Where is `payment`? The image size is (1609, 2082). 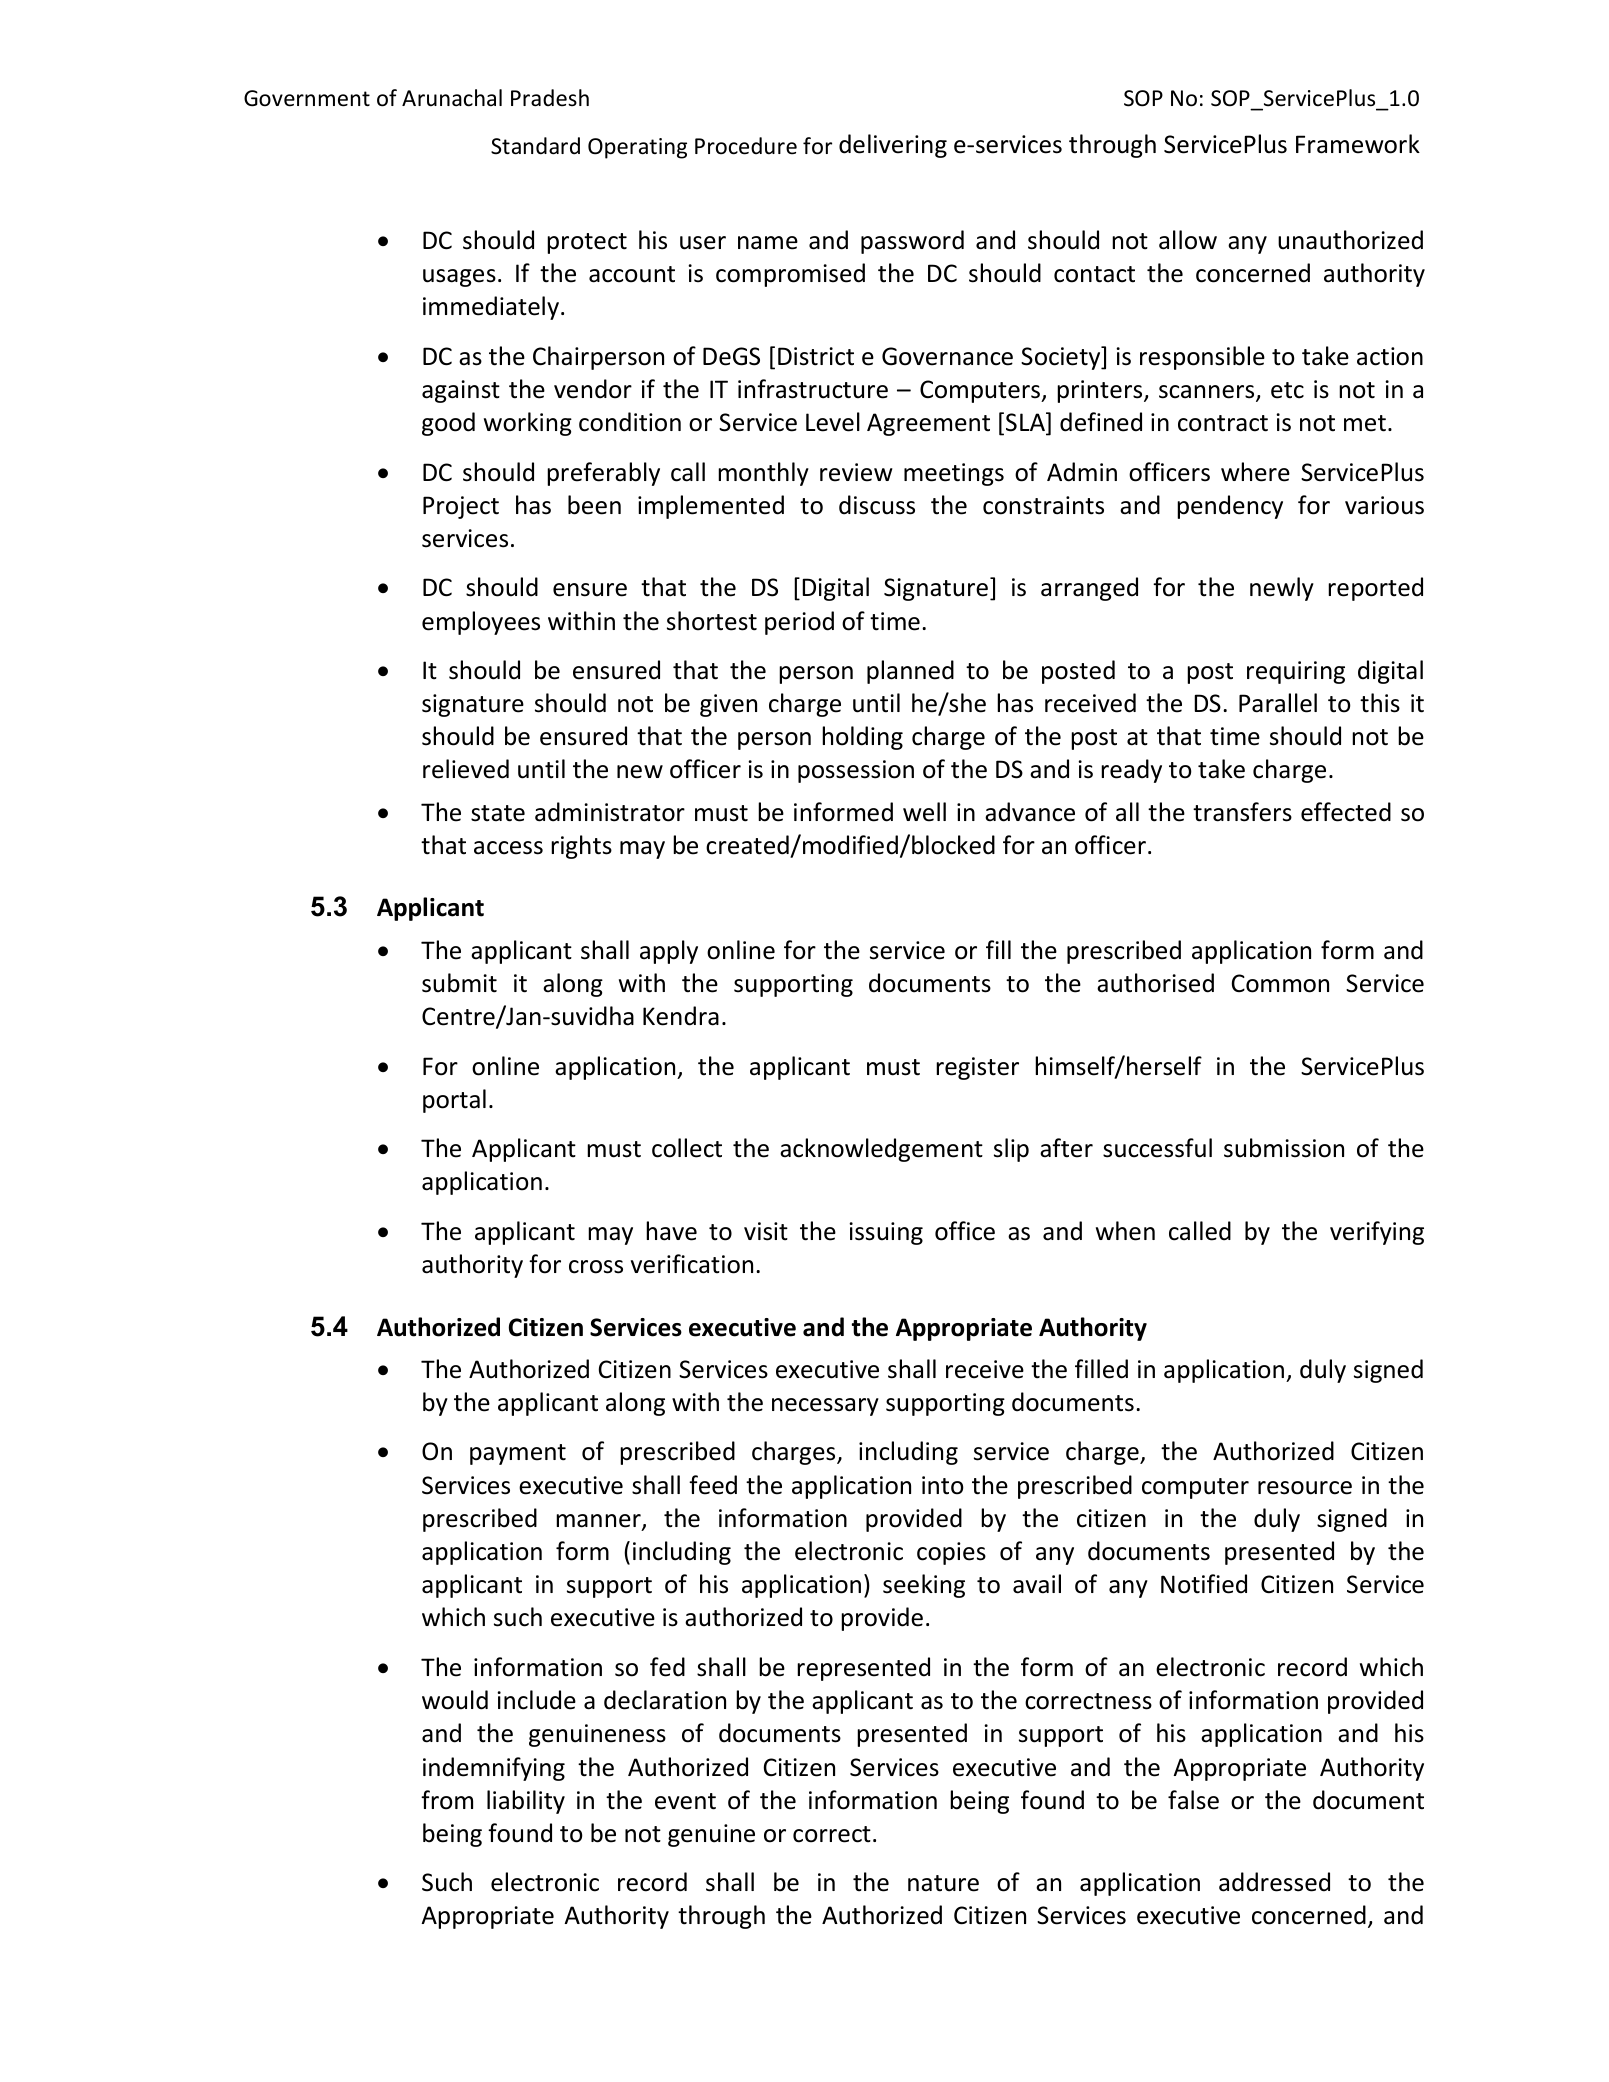 payment is located at coordinates (518, 1454).
